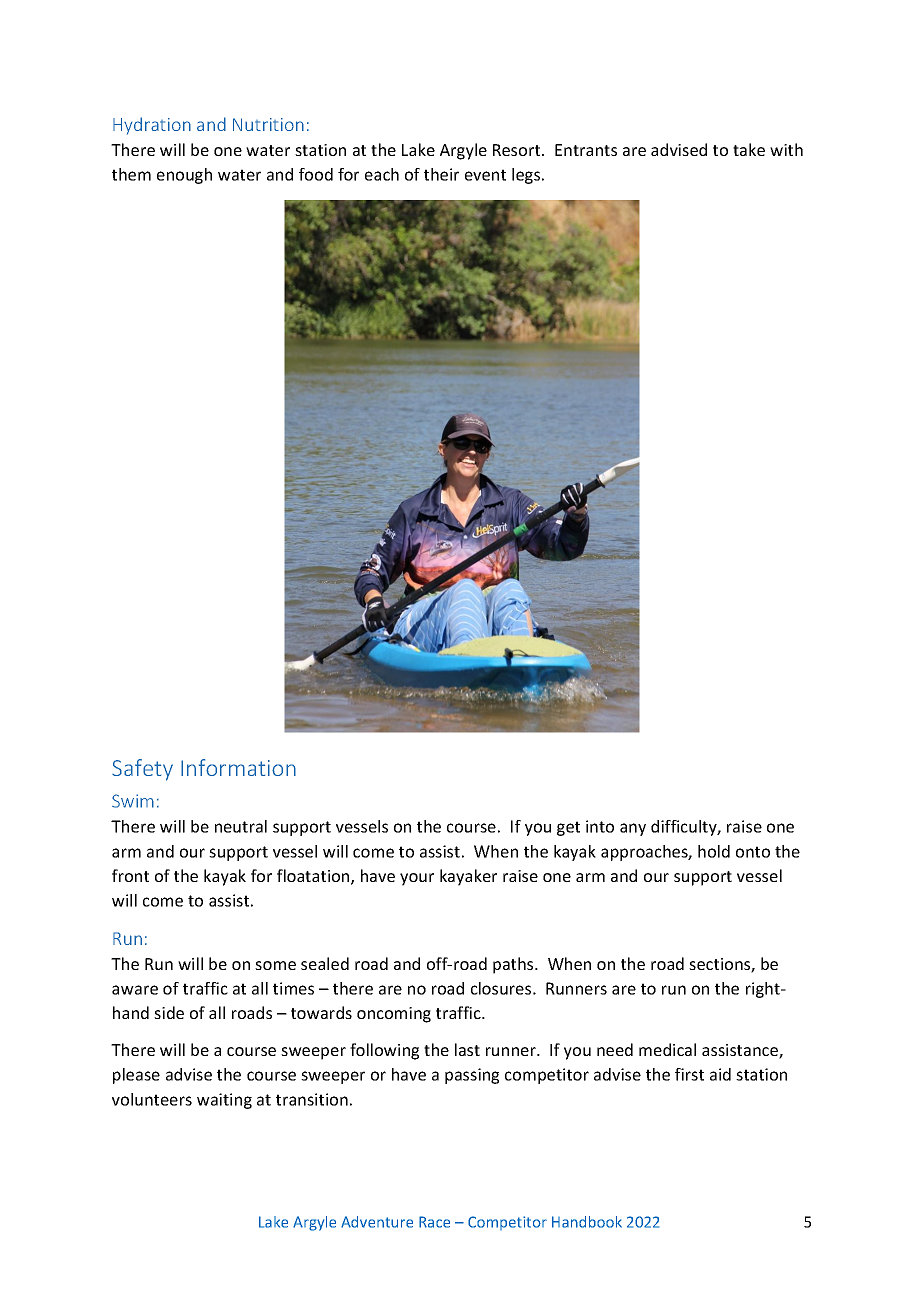 The width and height of the screenshot is (924, 1308). Describe the element at coordinates (224, 1101) in the screenshot. I see `waiting` at that location.
